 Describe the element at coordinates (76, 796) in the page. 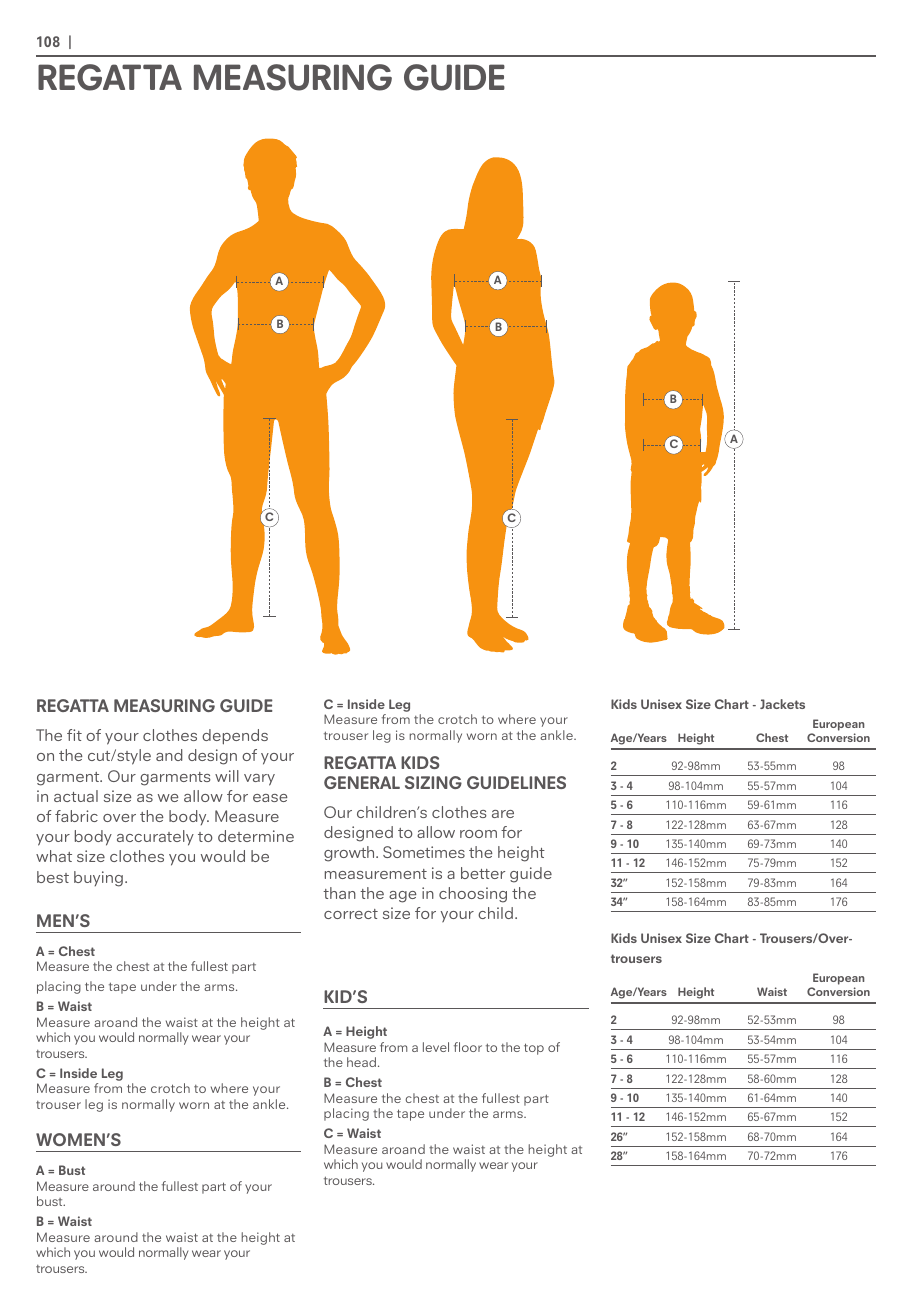

I see `actual` at that location.
